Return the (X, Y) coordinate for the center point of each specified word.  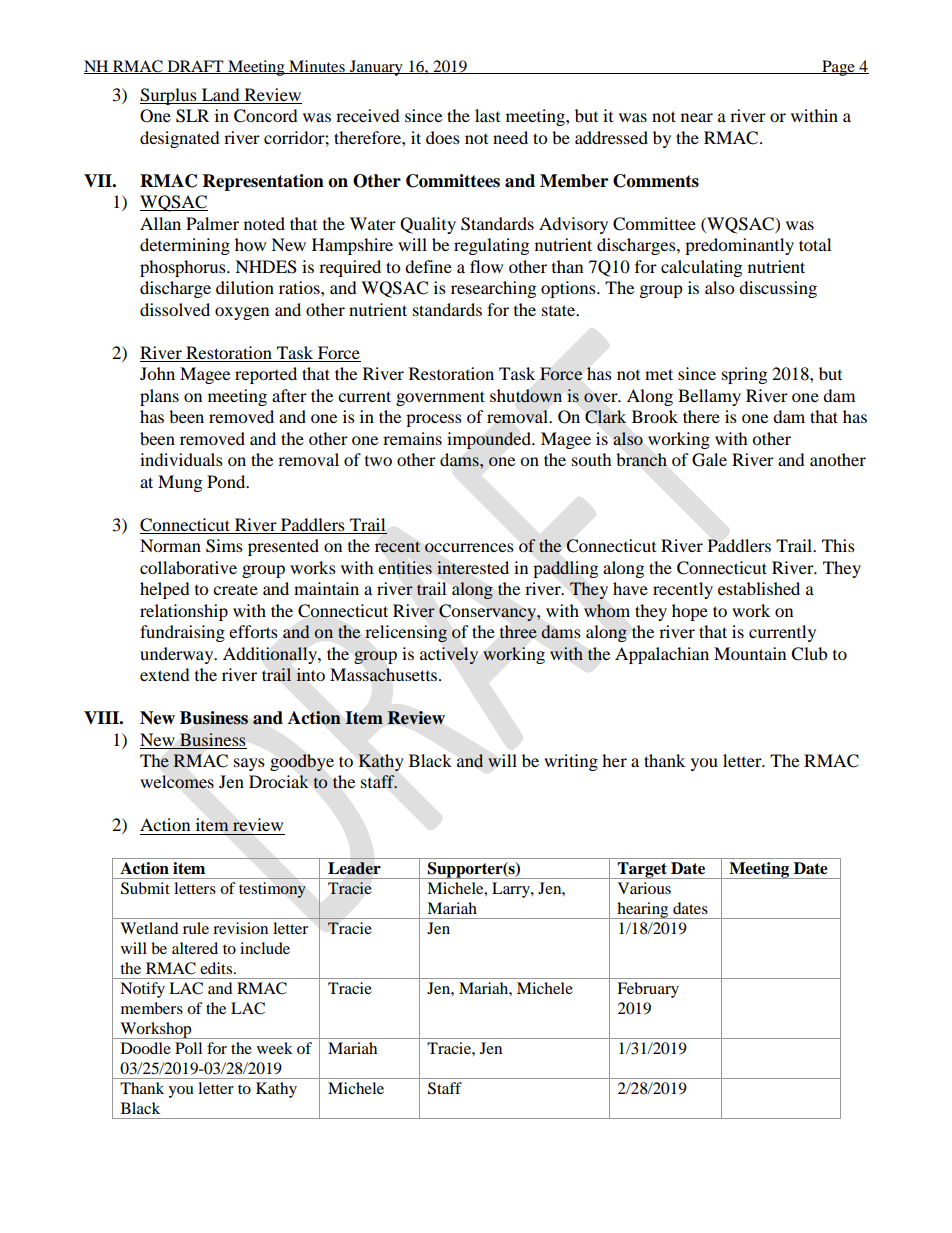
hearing (643, 910)
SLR (192, 116)
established (759, 588)
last (487, 115)
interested (473, 568)
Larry (512, 890)
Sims (224, 546)
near (697, 117)
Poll (188, 1048)
